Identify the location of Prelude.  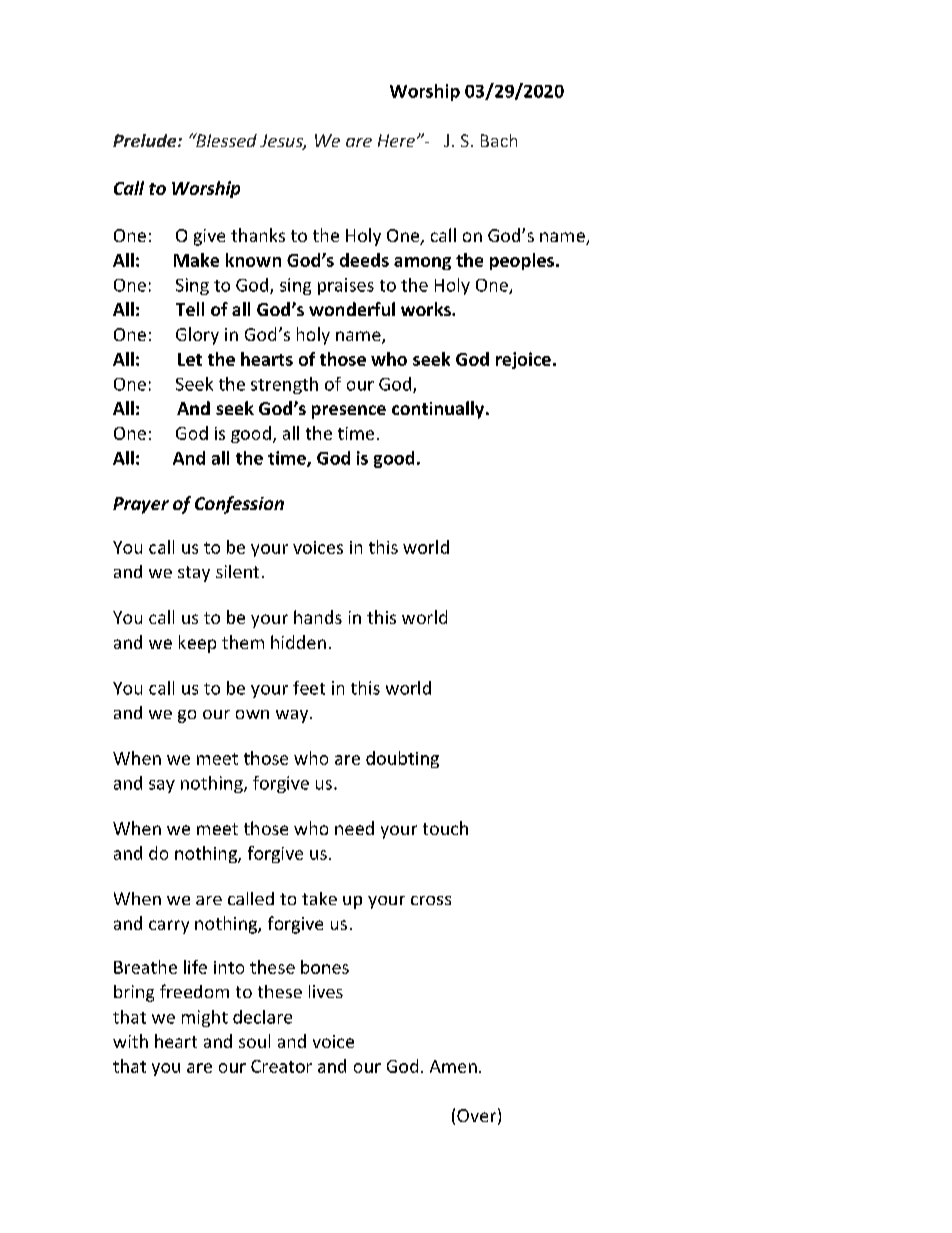
(146, 140).
